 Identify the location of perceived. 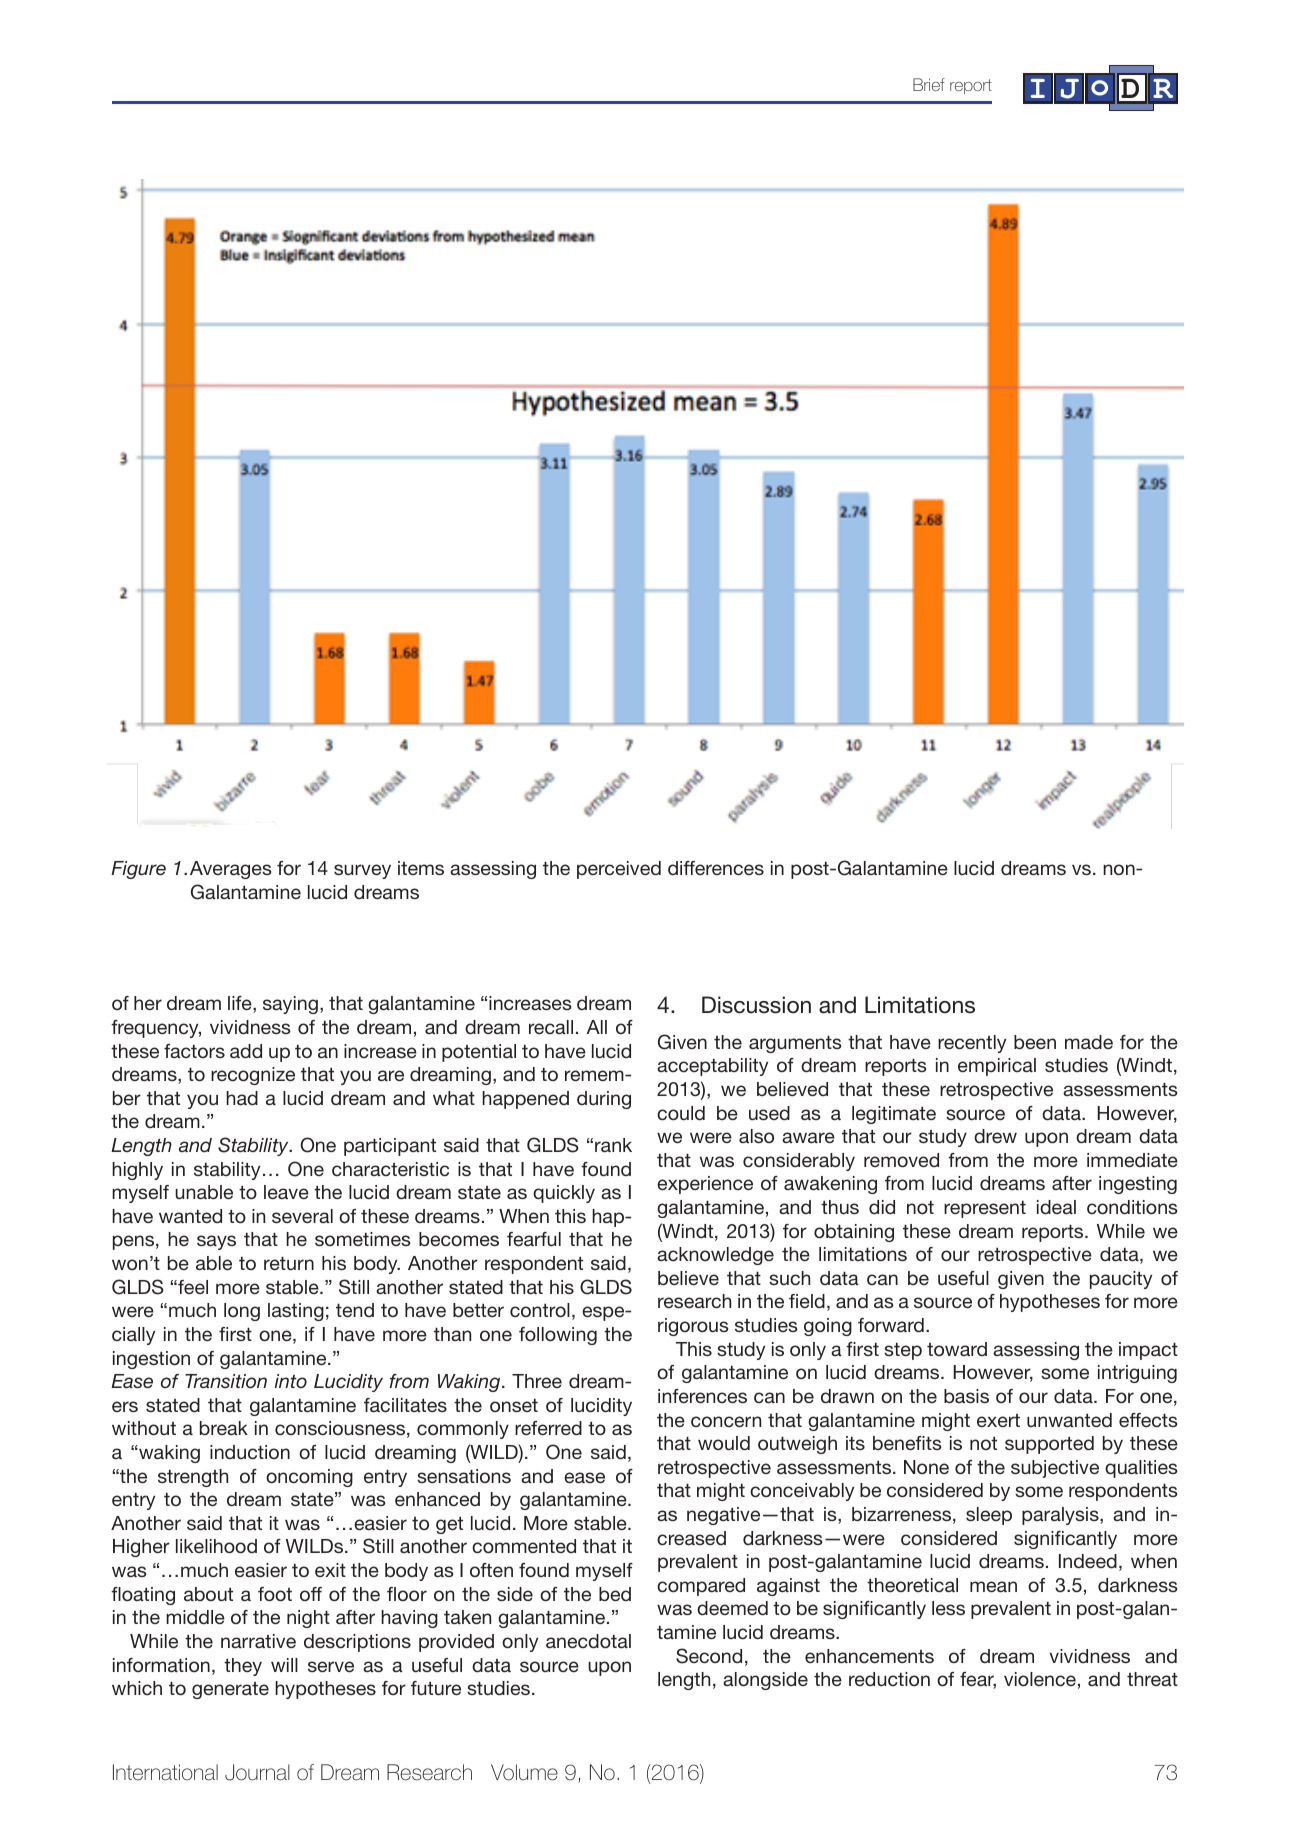
(619, 870).
